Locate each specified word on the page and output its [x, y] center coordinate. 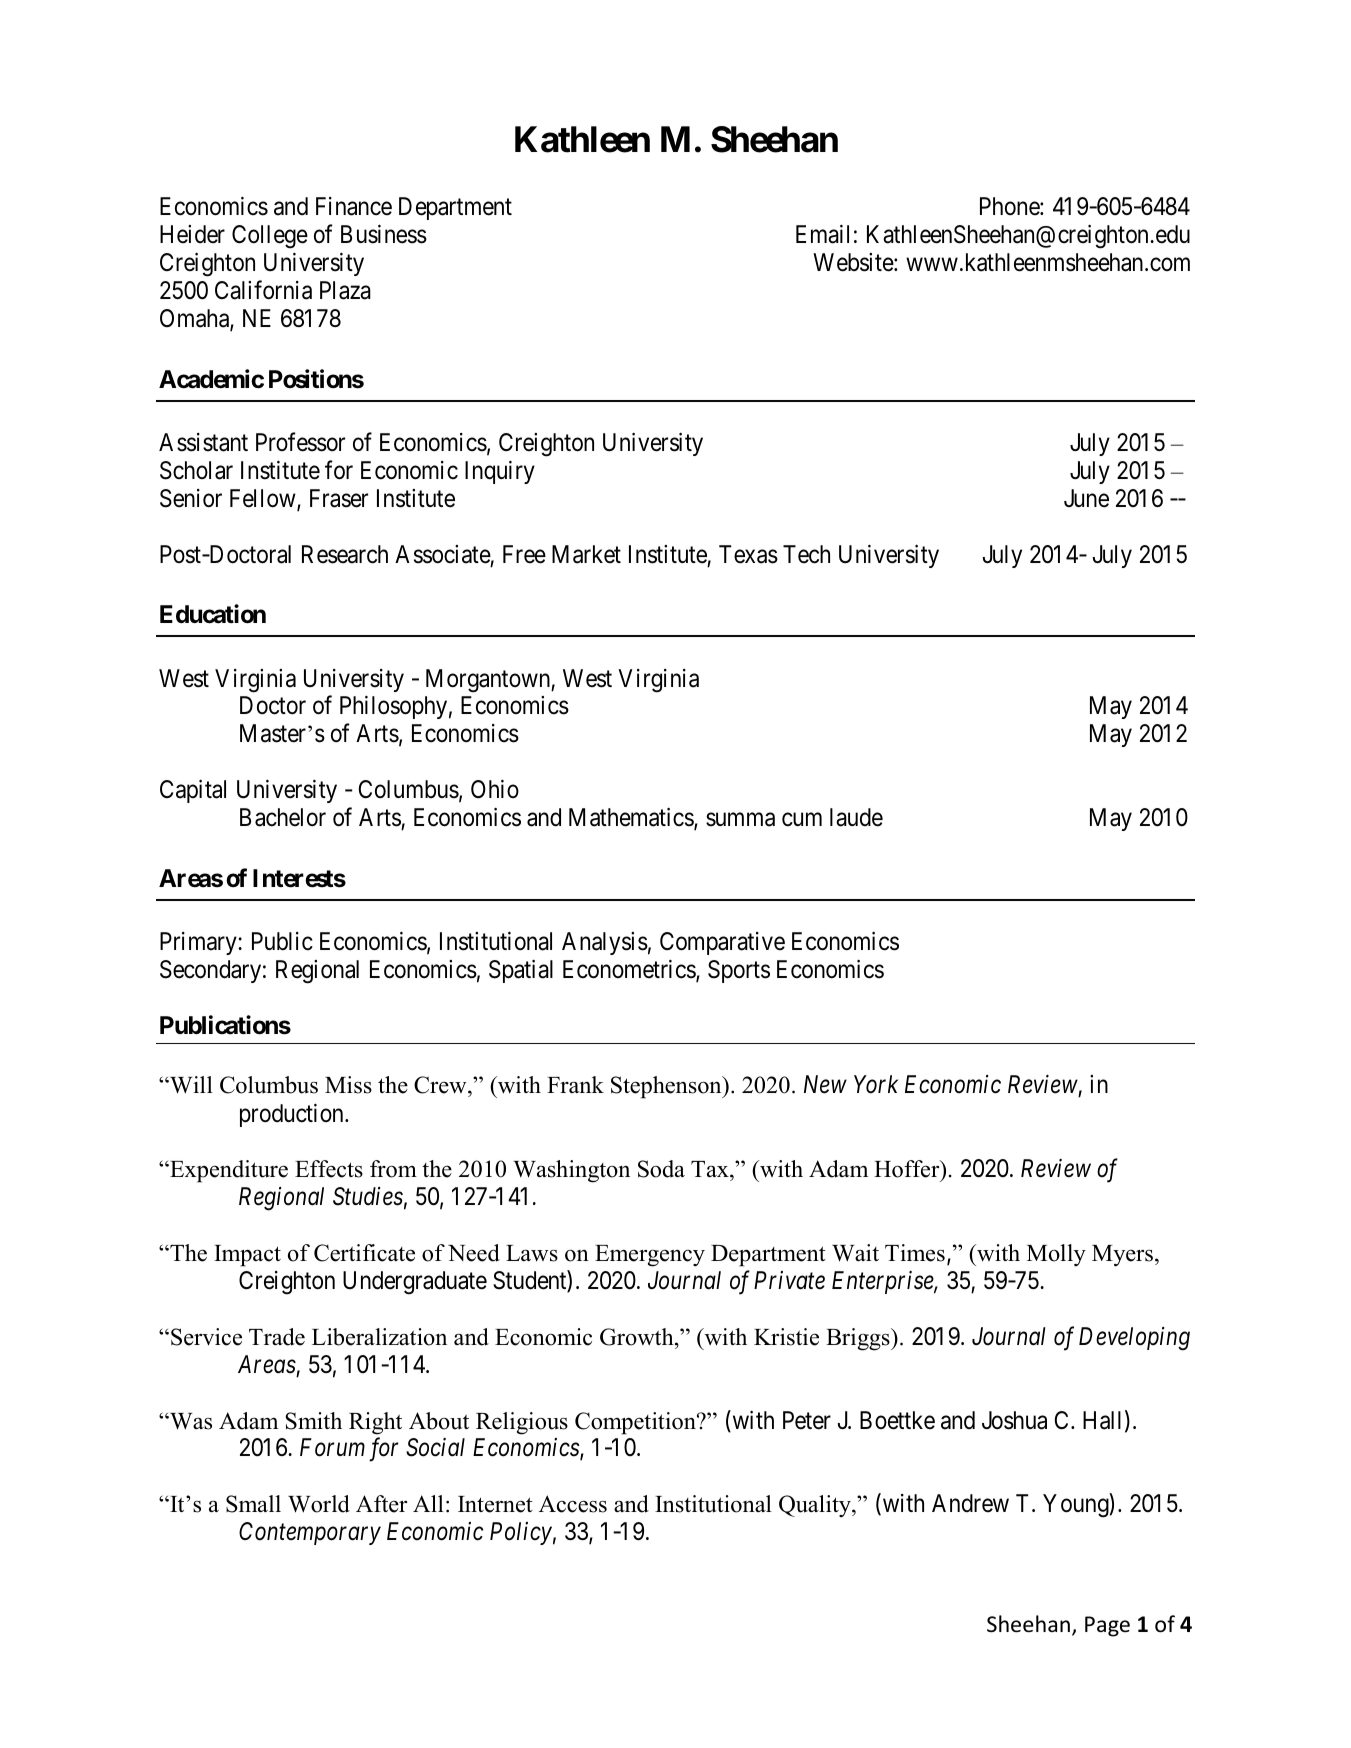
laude [856, 817]
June [1086, 498]
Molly [1056, 1255]
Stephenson [667, 1087]
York [876, 1084]
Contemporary [310, 1533]
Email [822, 234]
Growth [638, 1337]
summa [740, 820]
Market [586, 554]
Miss [348, 1085]
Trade [277, 1337]
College [270, 237]
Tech [806, 554]
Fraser [339, 498]
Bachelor [283, 817]
